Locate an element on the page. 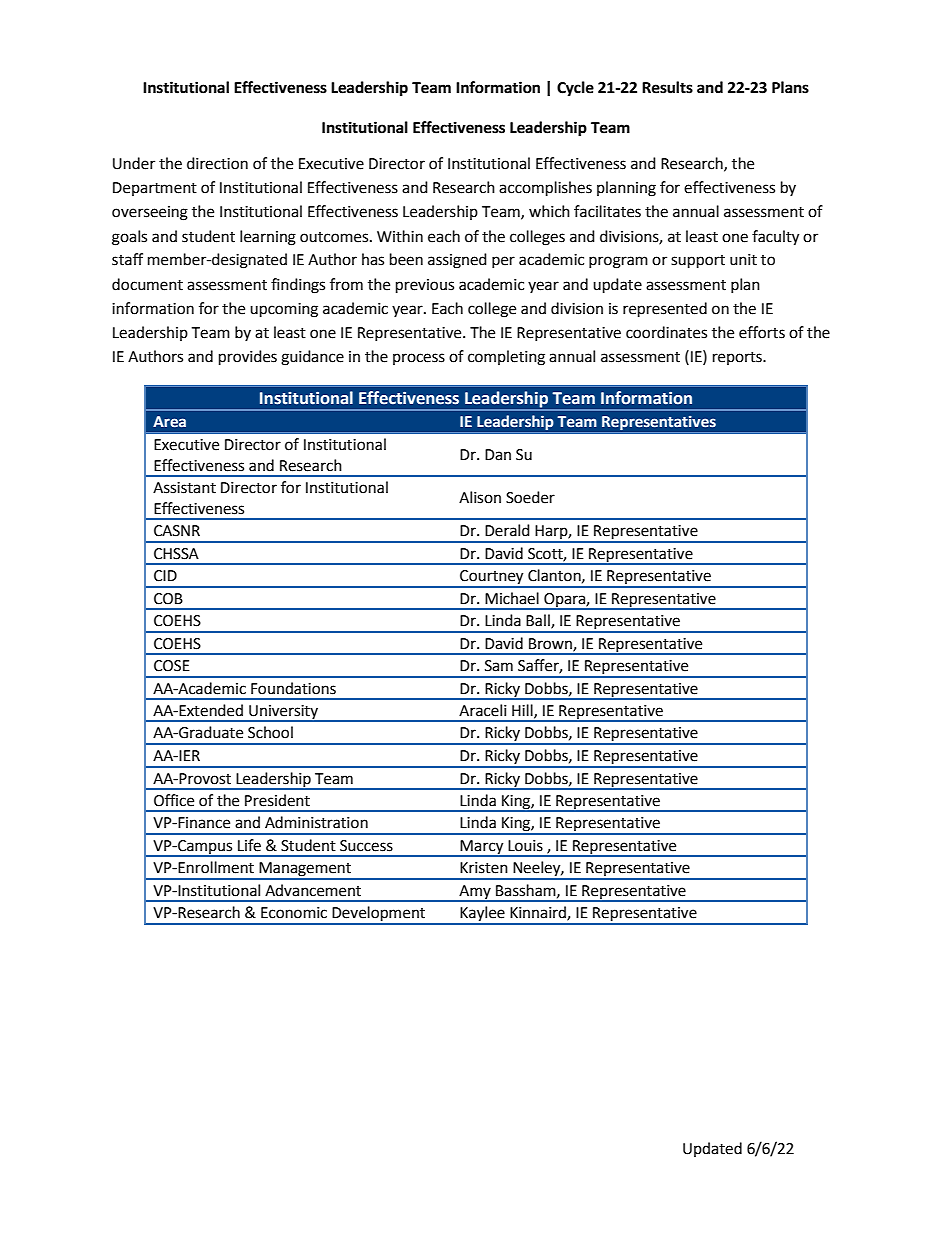 The image size is (952, 1233). direction is located at coordinates (217, 163).
